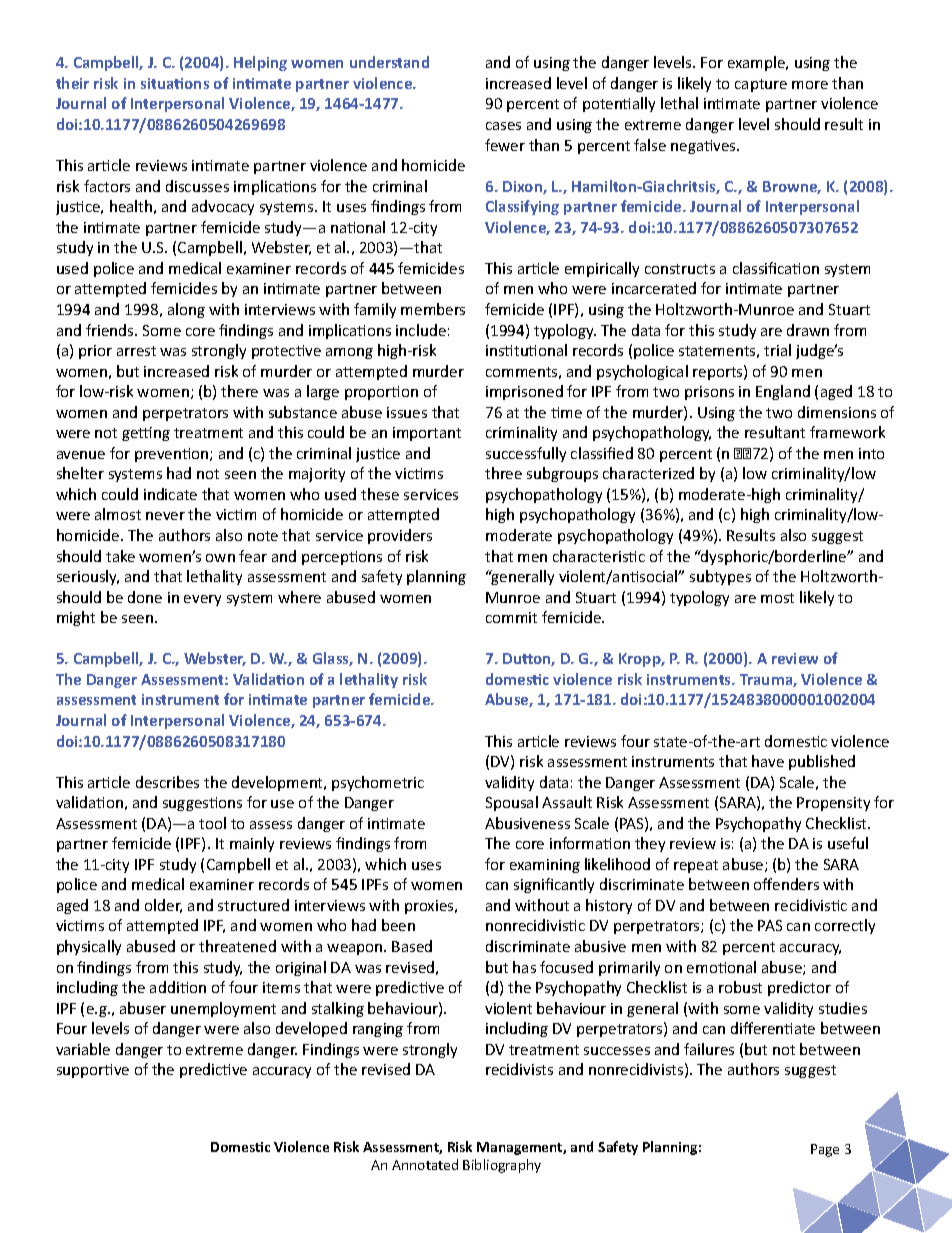 This document has height=1233, width=952. Describe the element at coordinates (761, 85) in the document. I see `capture` at that location.
